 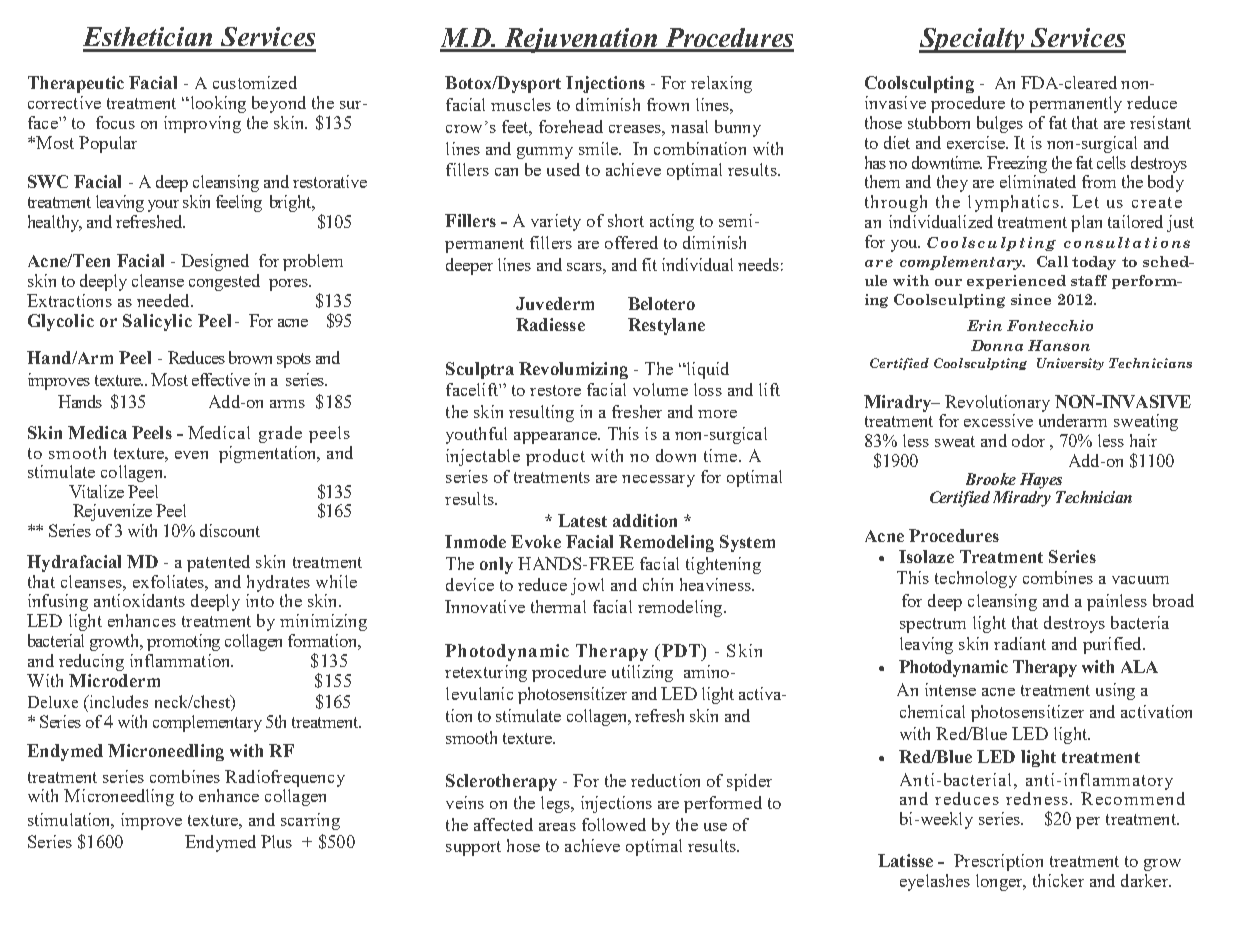 I want to click on thicker, so click(x=1058, y=880).
